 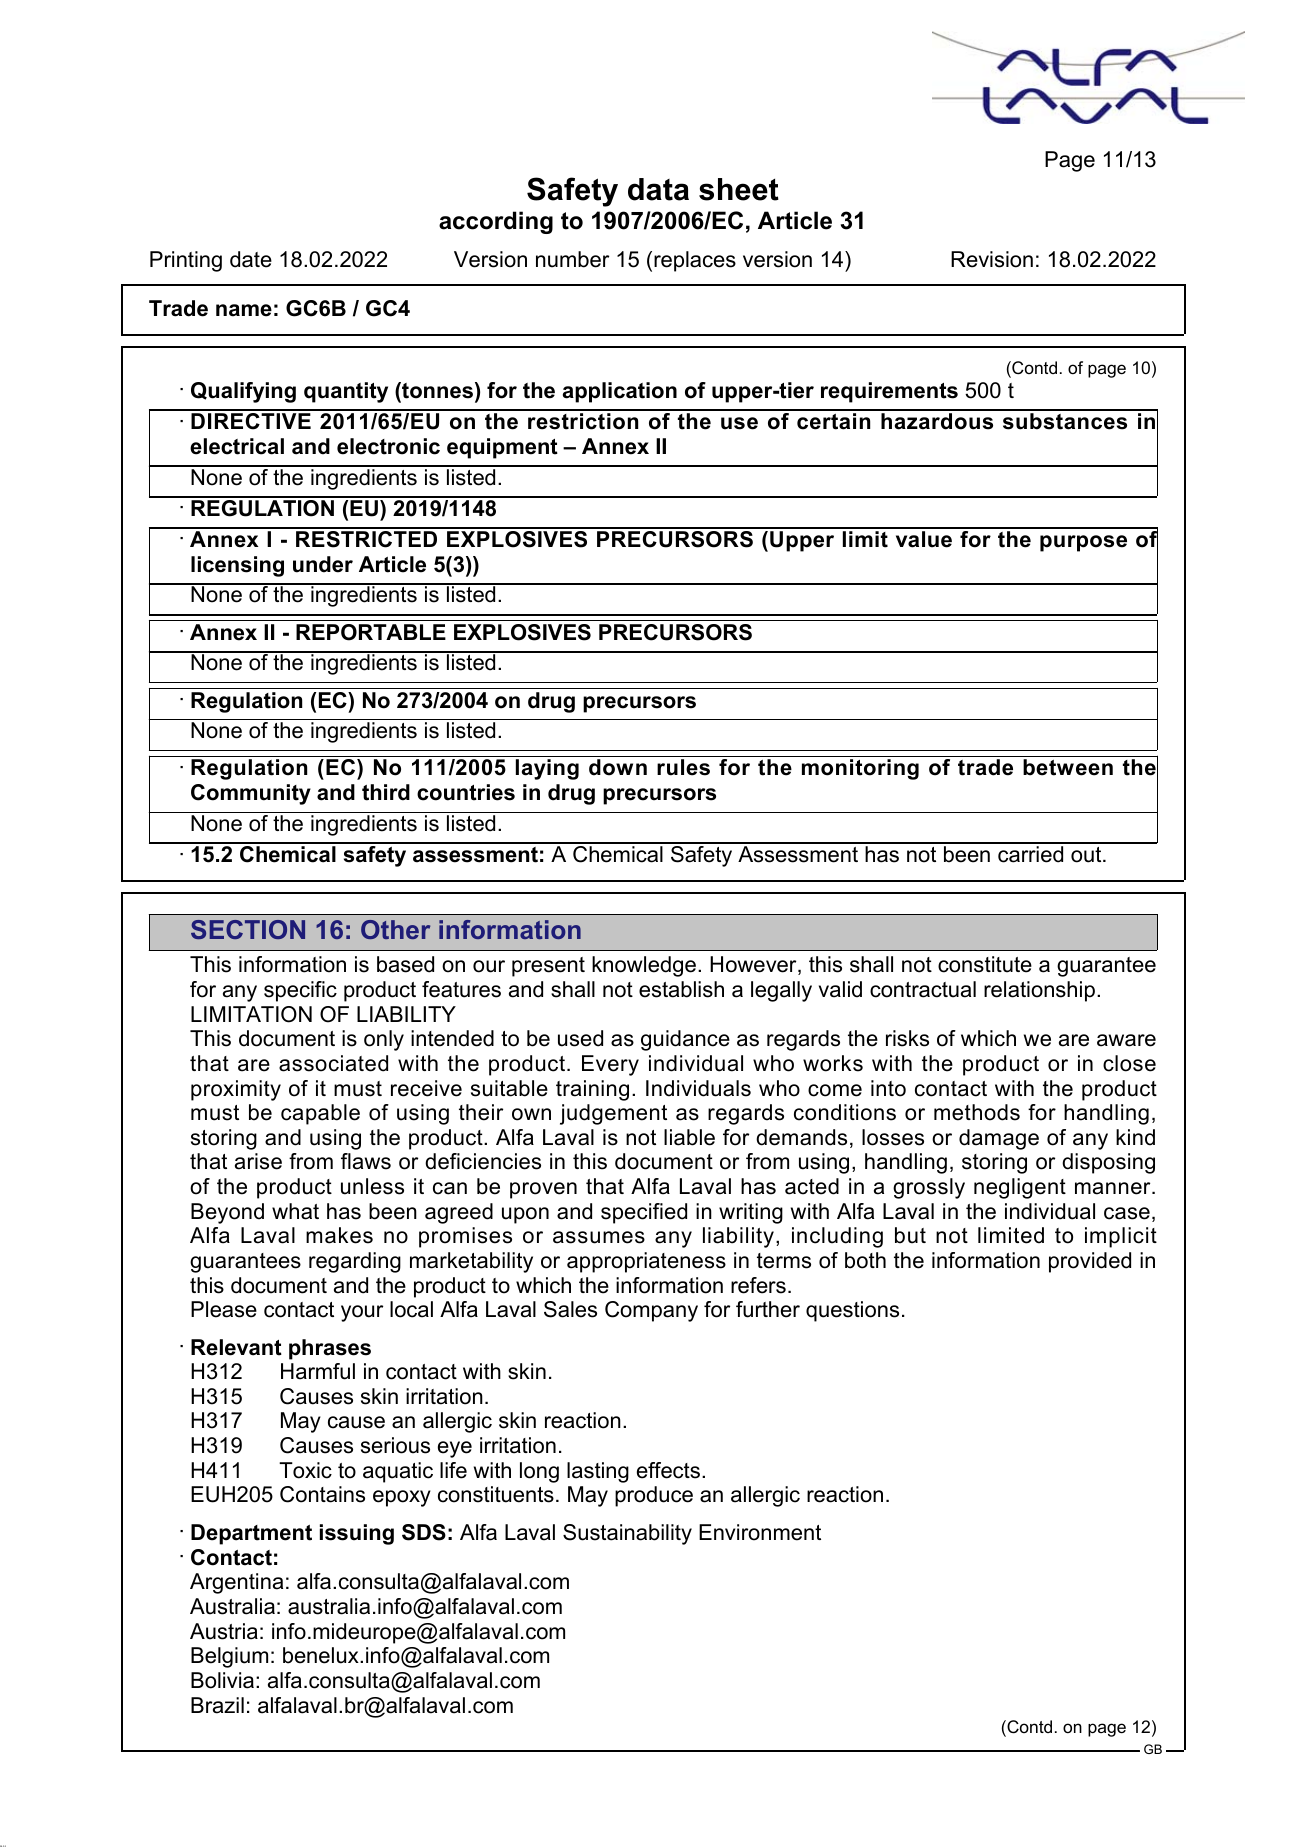 What do you see at coordinates (1083, 543) in the image?
I see `purpose` at bounding box center [1083, 543].
